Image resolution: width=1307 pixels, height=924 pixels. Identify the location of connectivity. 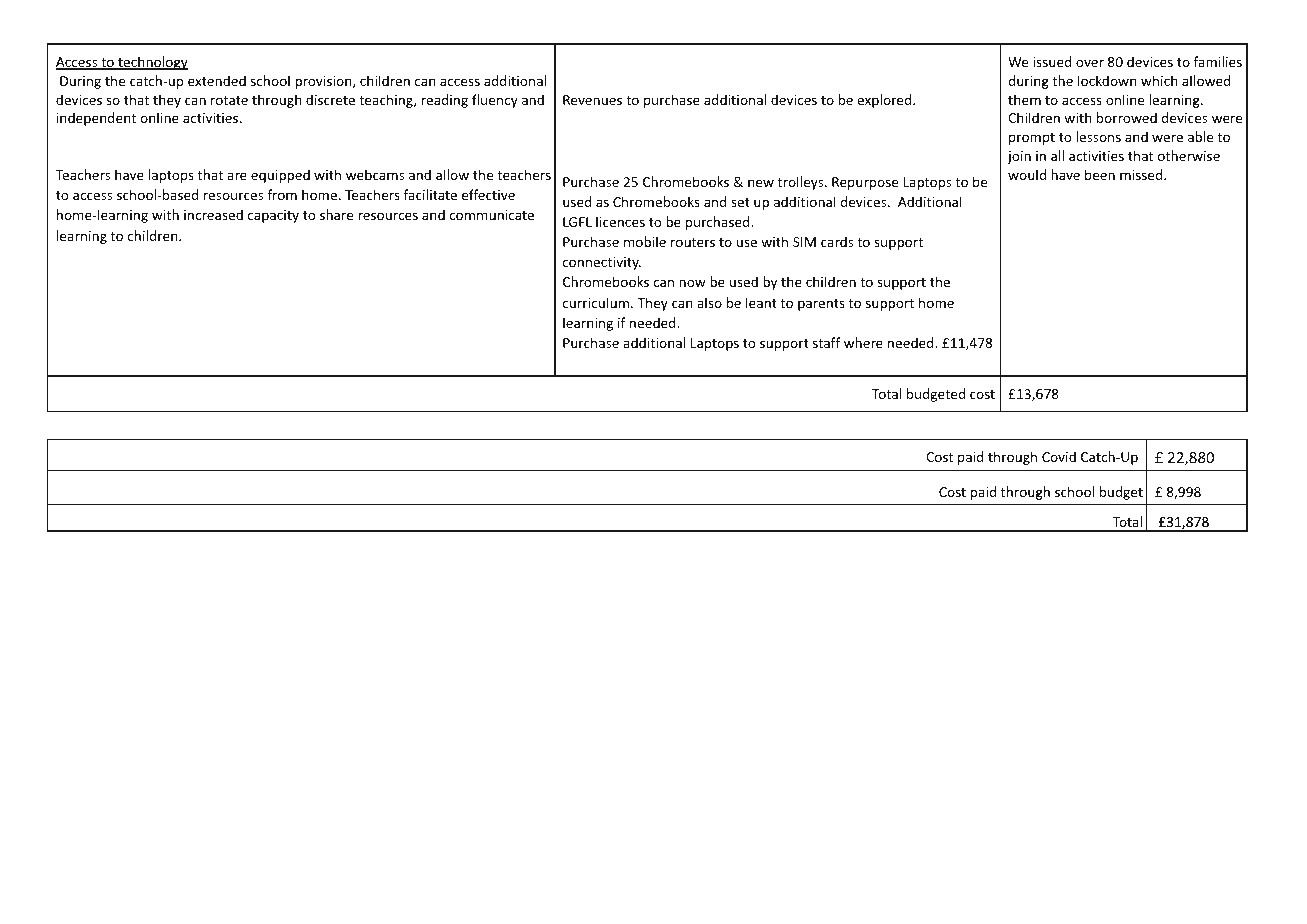
(602, 263).
